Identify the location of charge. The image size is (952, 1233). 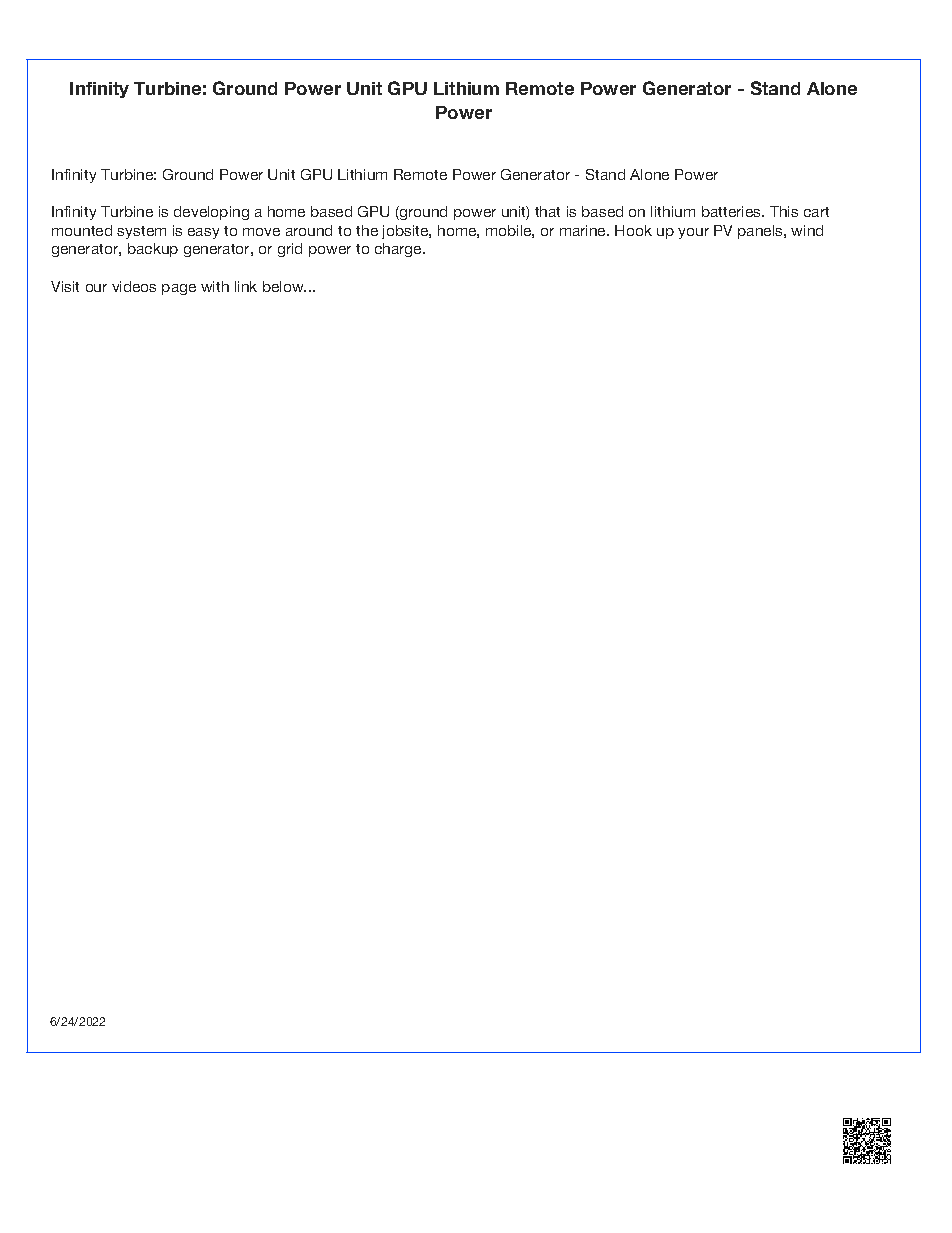
(399, 250).
